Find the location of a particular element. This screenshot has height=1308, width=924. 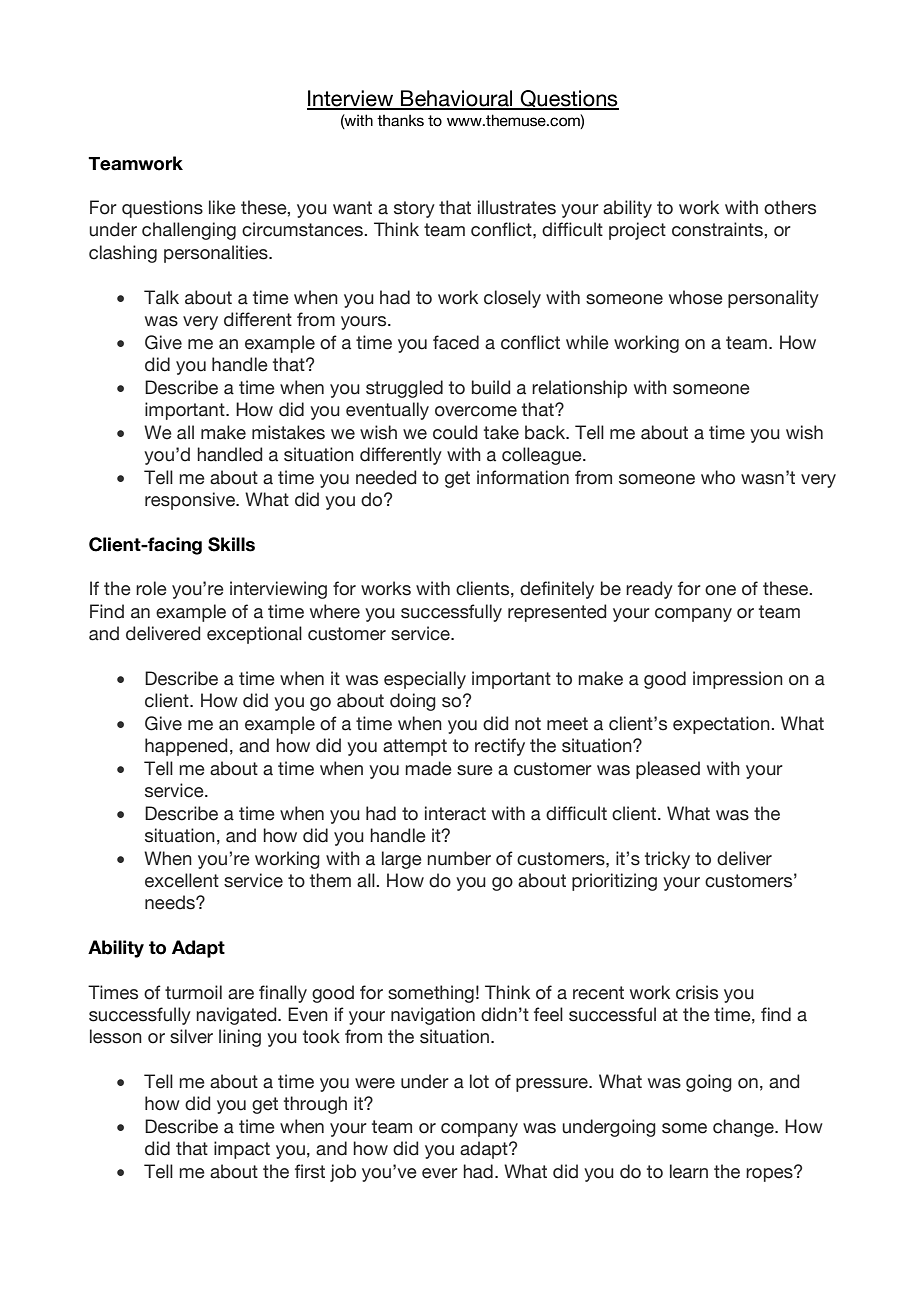

Talk is located at coordinates (161, 297).
